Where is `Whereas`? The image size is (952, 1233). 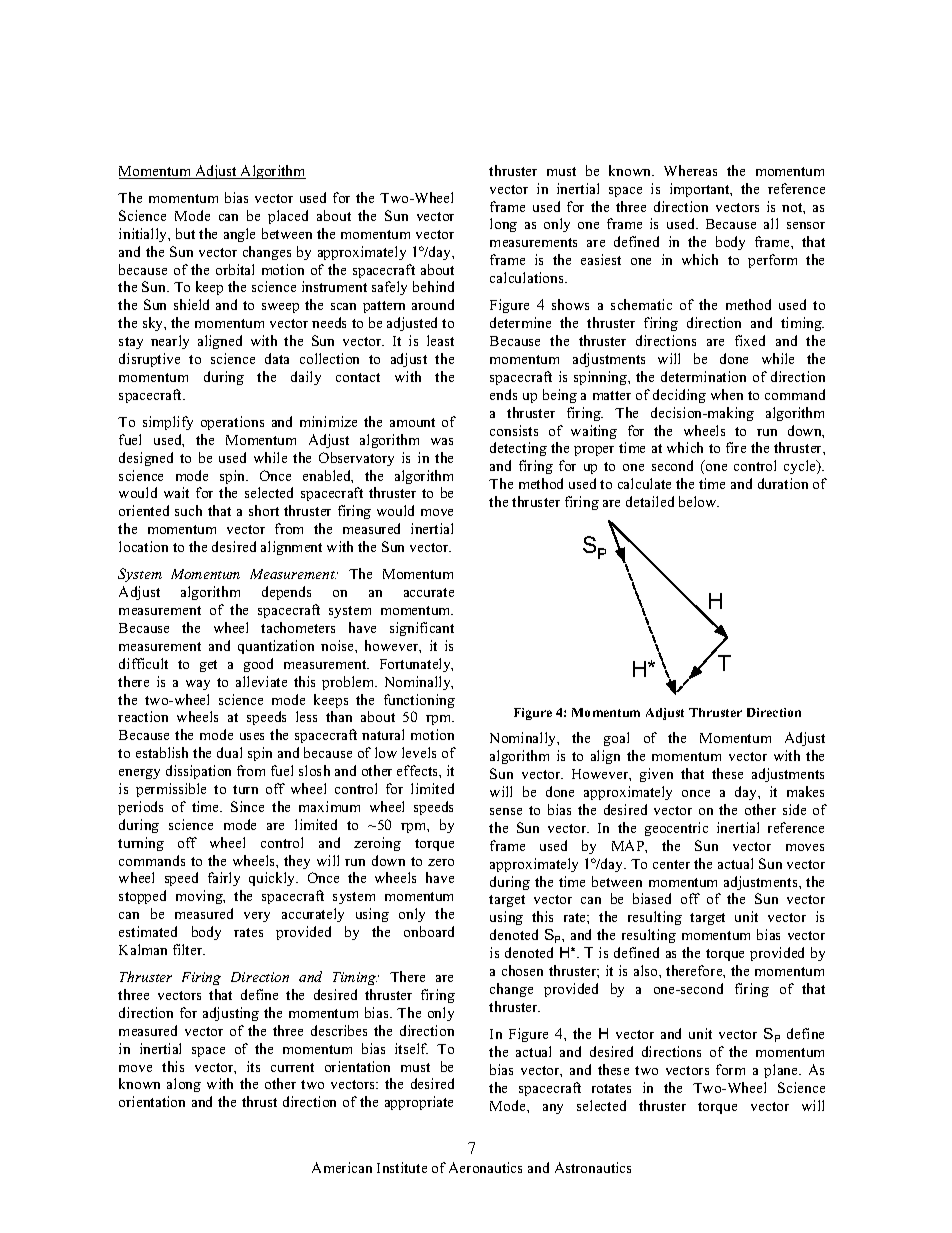 Whereas is located at coordinates (690, 170).
